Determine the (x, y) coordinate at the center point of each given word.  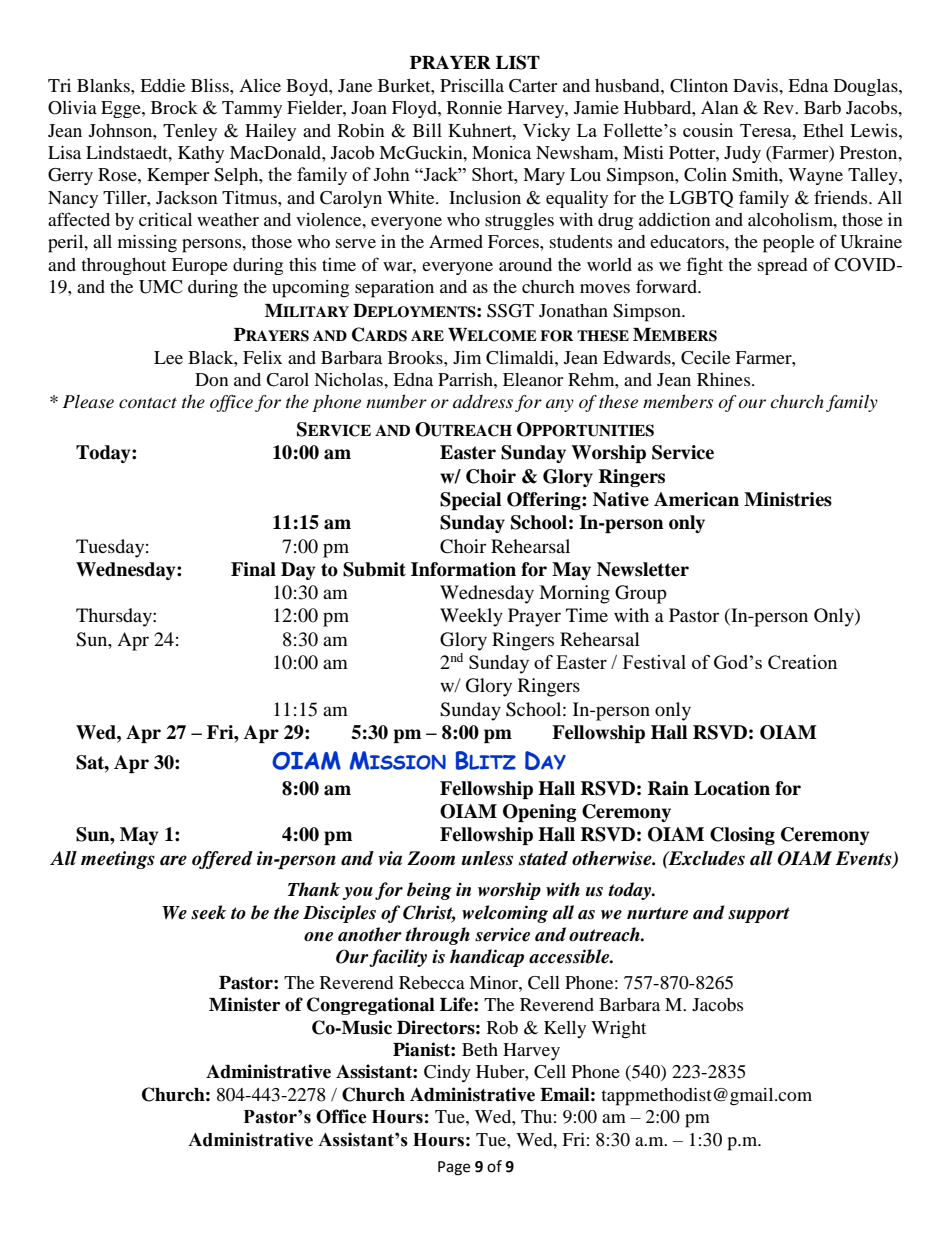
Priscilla (472, 85)
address (483, 402)
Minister (244, 1004)
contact (148, 403)
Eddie (162, 85)
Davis (756, 85)
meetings (118, 860)
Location (732, 788)
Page (454, 1168)
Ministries (788, 499)
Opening (539, 813)
